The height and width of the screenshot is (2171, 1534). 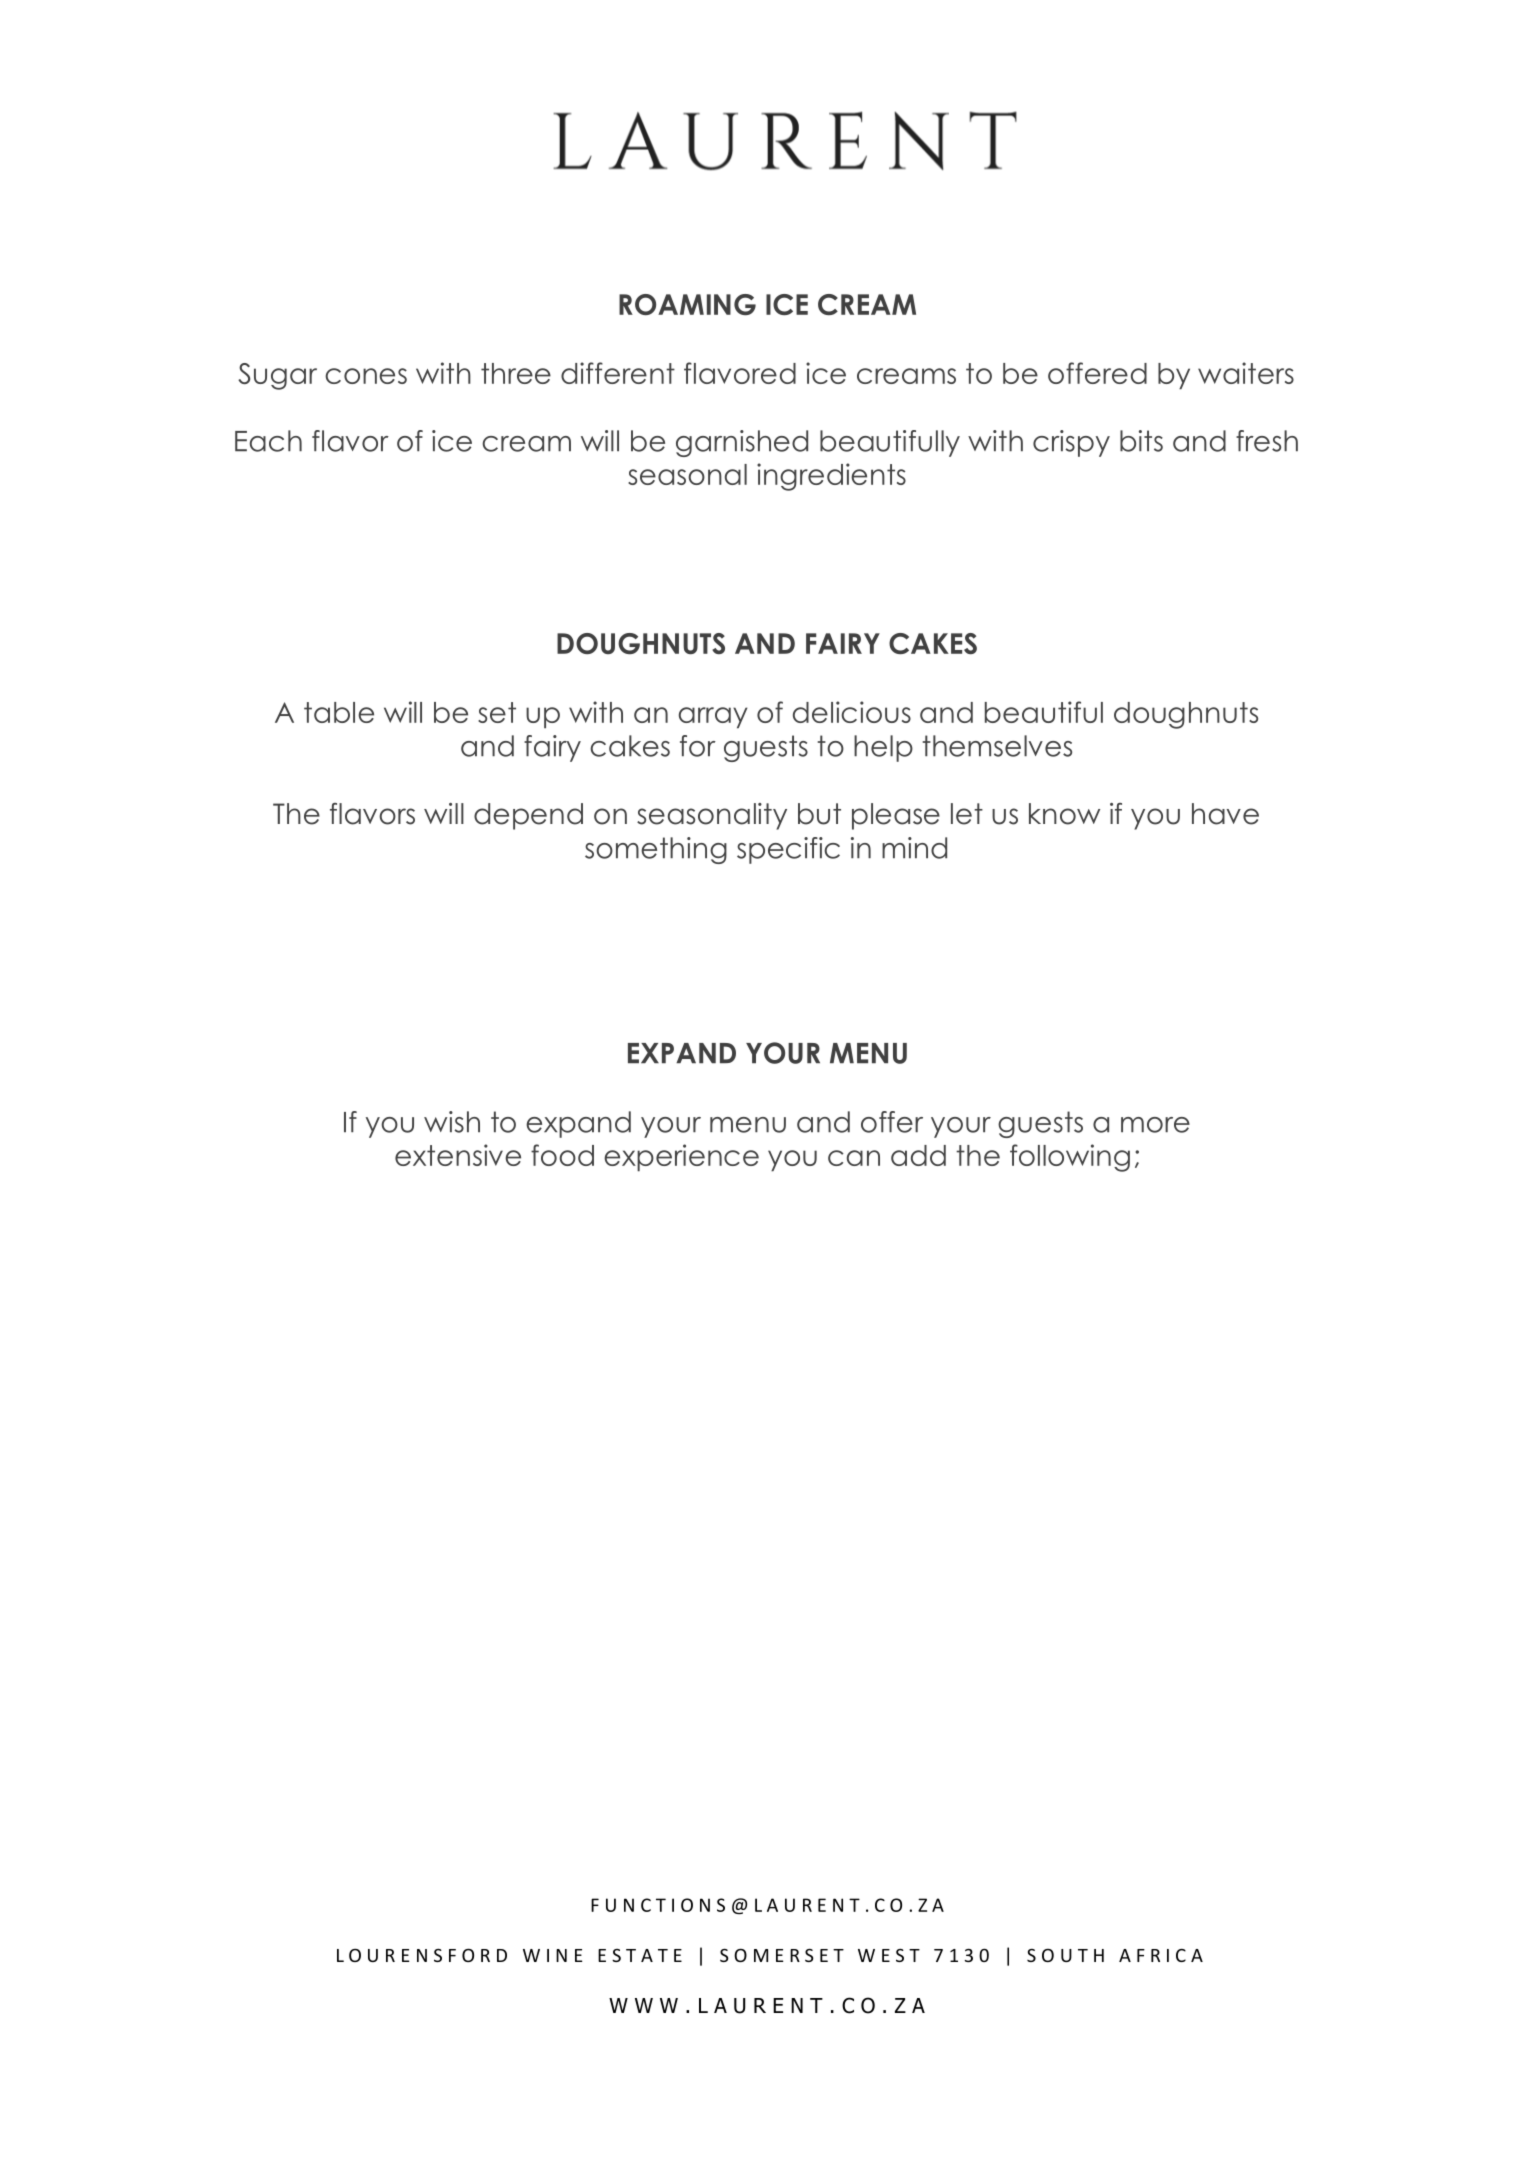 What do you see at coordinates (452, 1122) in the screenshot?
I see `wish` at bounding box center [452, 1122].
